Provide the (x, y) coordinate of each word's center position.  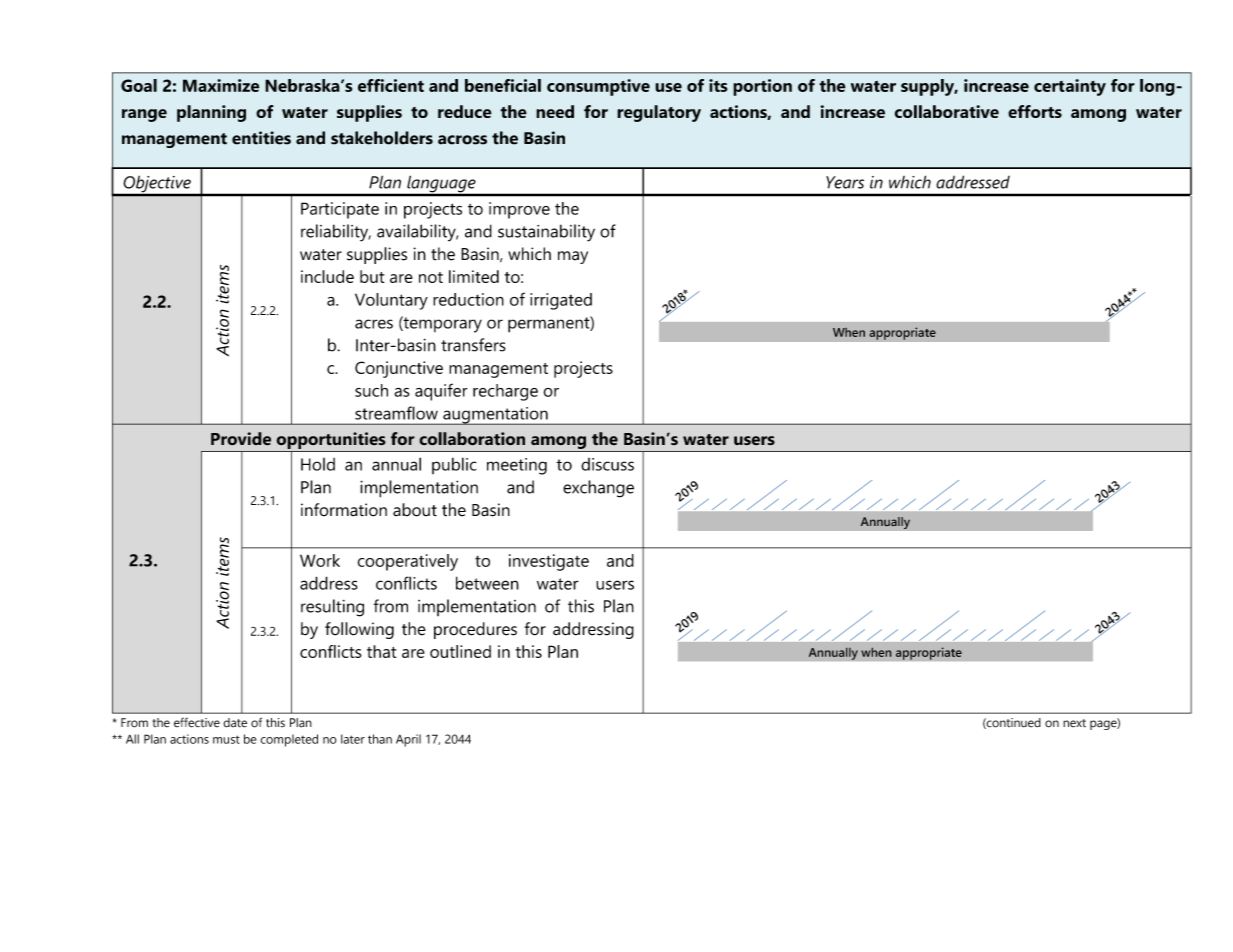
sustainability (546, 233)
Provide (241, 439)
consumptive (598, 87)
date (235, 723)
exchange (598, 489)
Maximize (221, 85)
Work (320, 560)
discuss (607, 464)
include (327, 276)
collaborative (947, 111)
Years (845, 182)
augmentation (495, 416)
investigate (549, 562)
